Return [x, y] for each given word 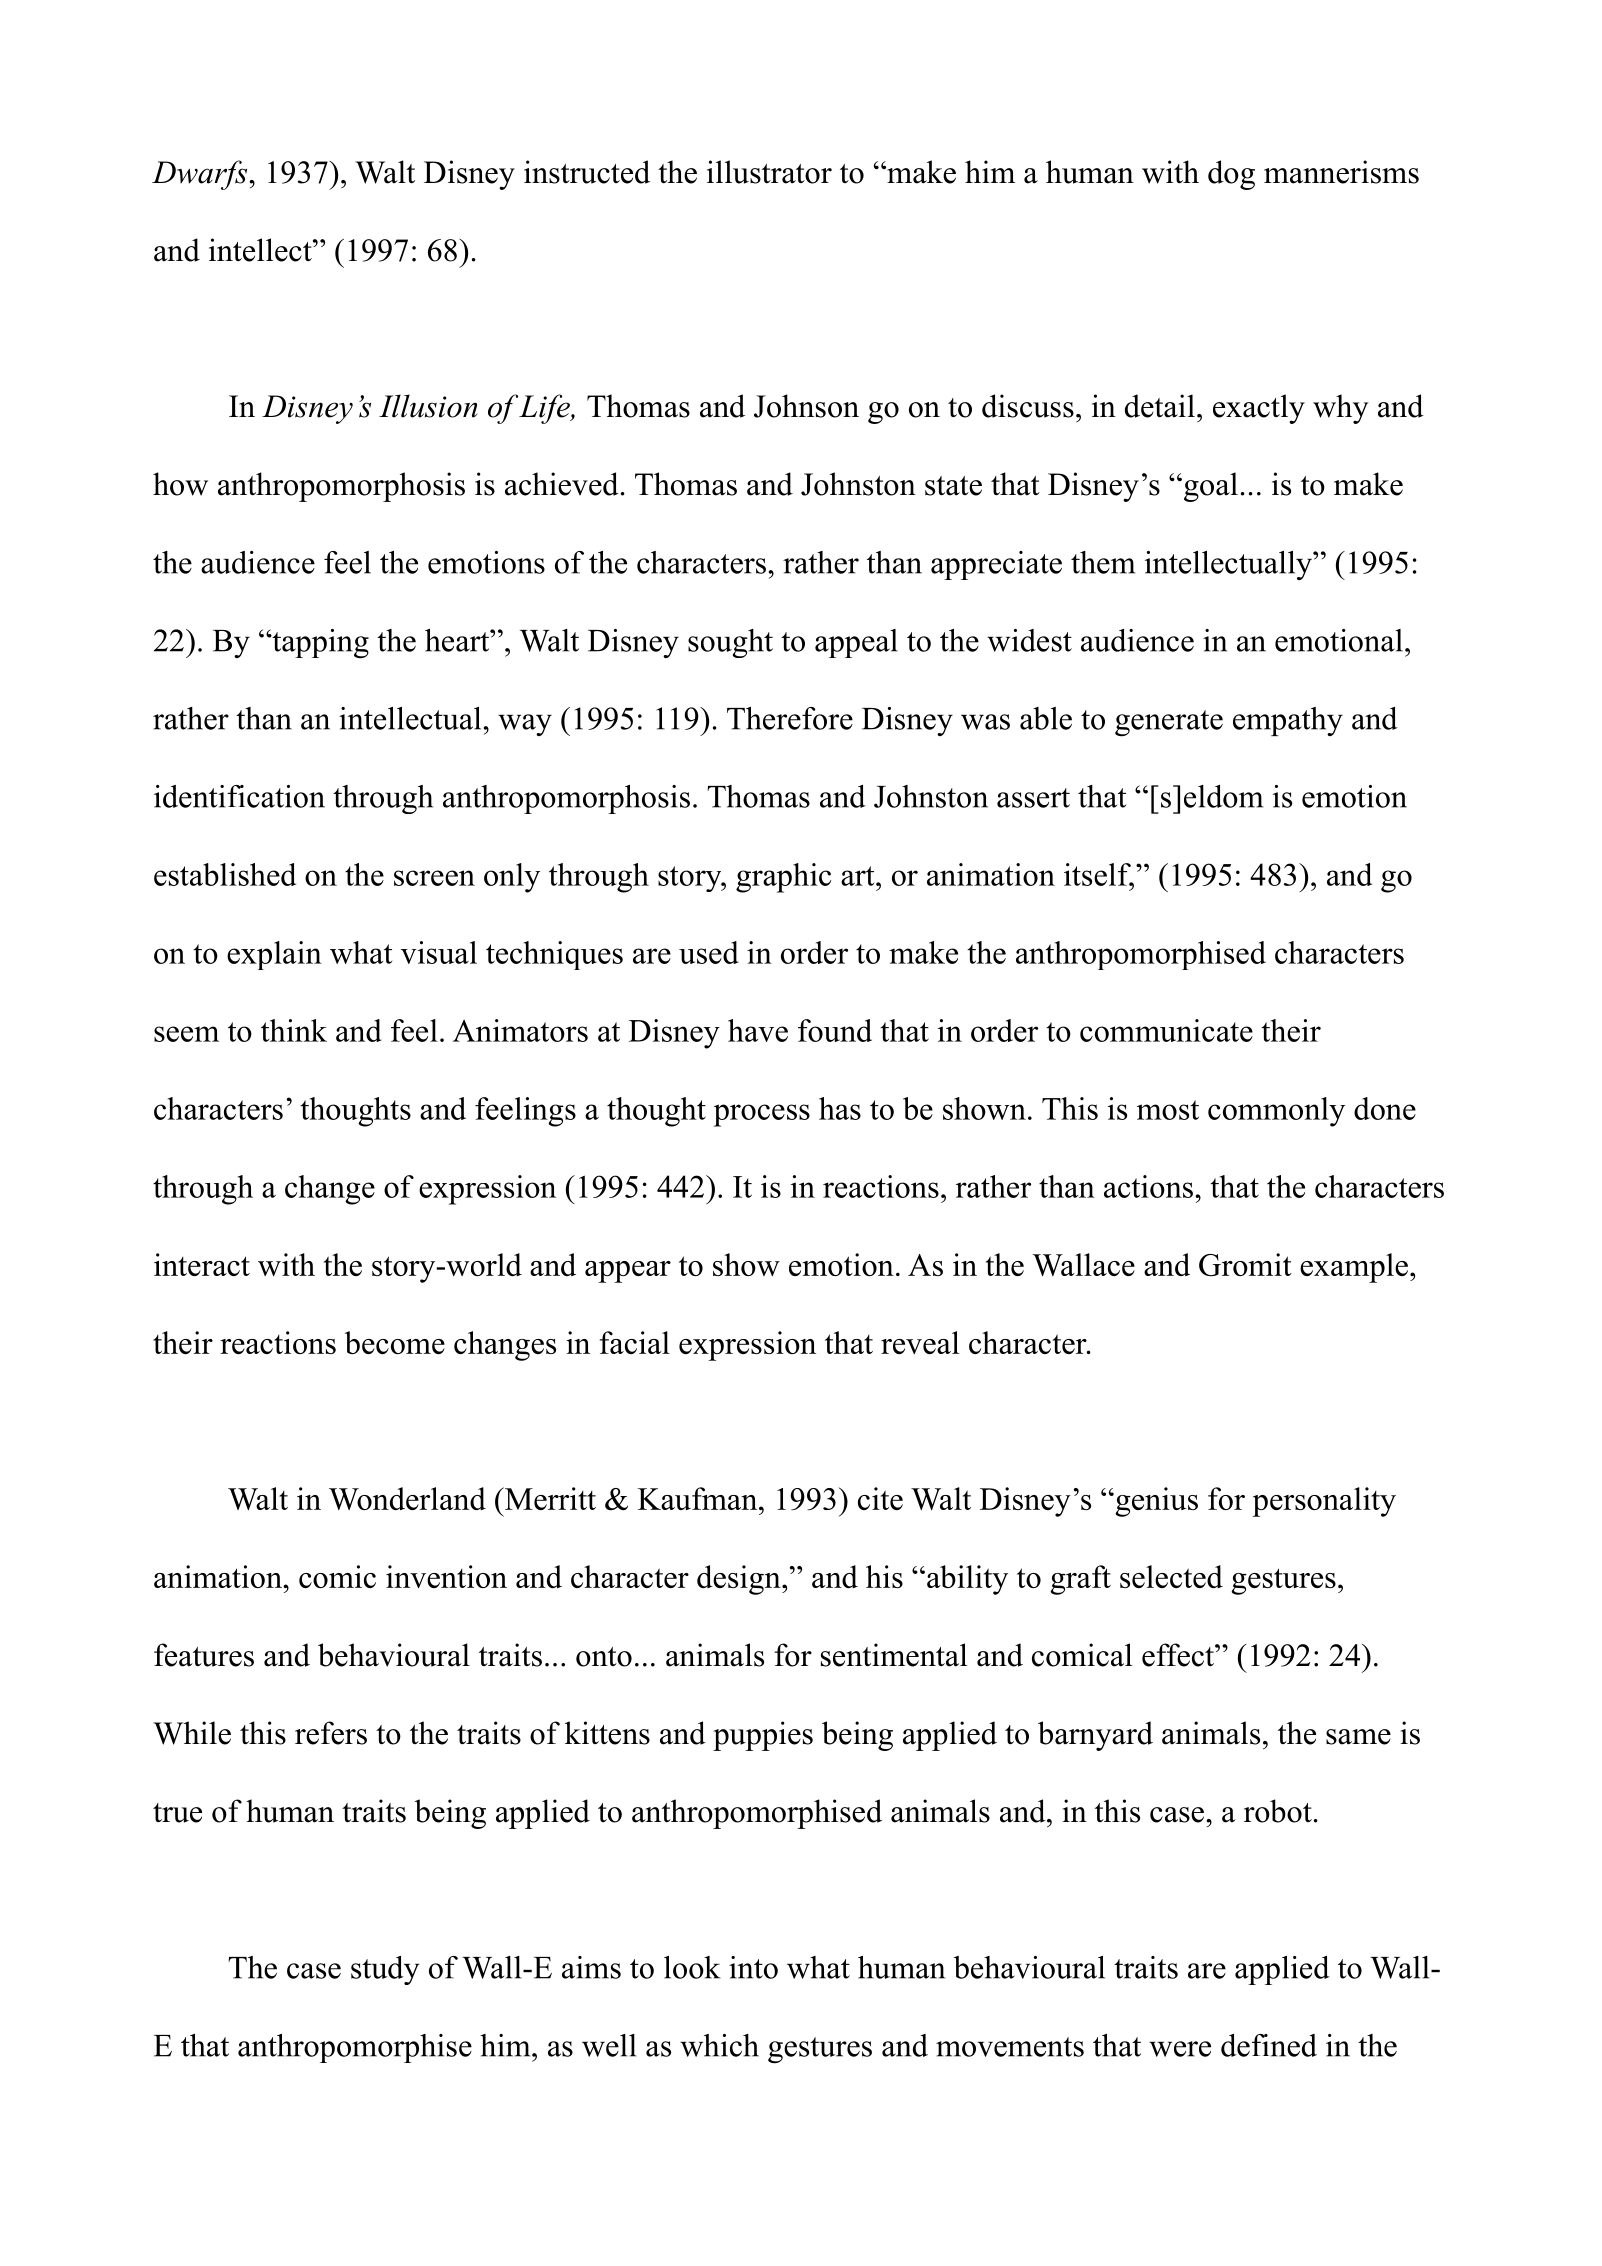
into [753, 1967]
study [385, 1970]
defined [1269, 2045]
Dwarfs [201, 175]
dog [1231, 175]
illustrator [769, 172]
